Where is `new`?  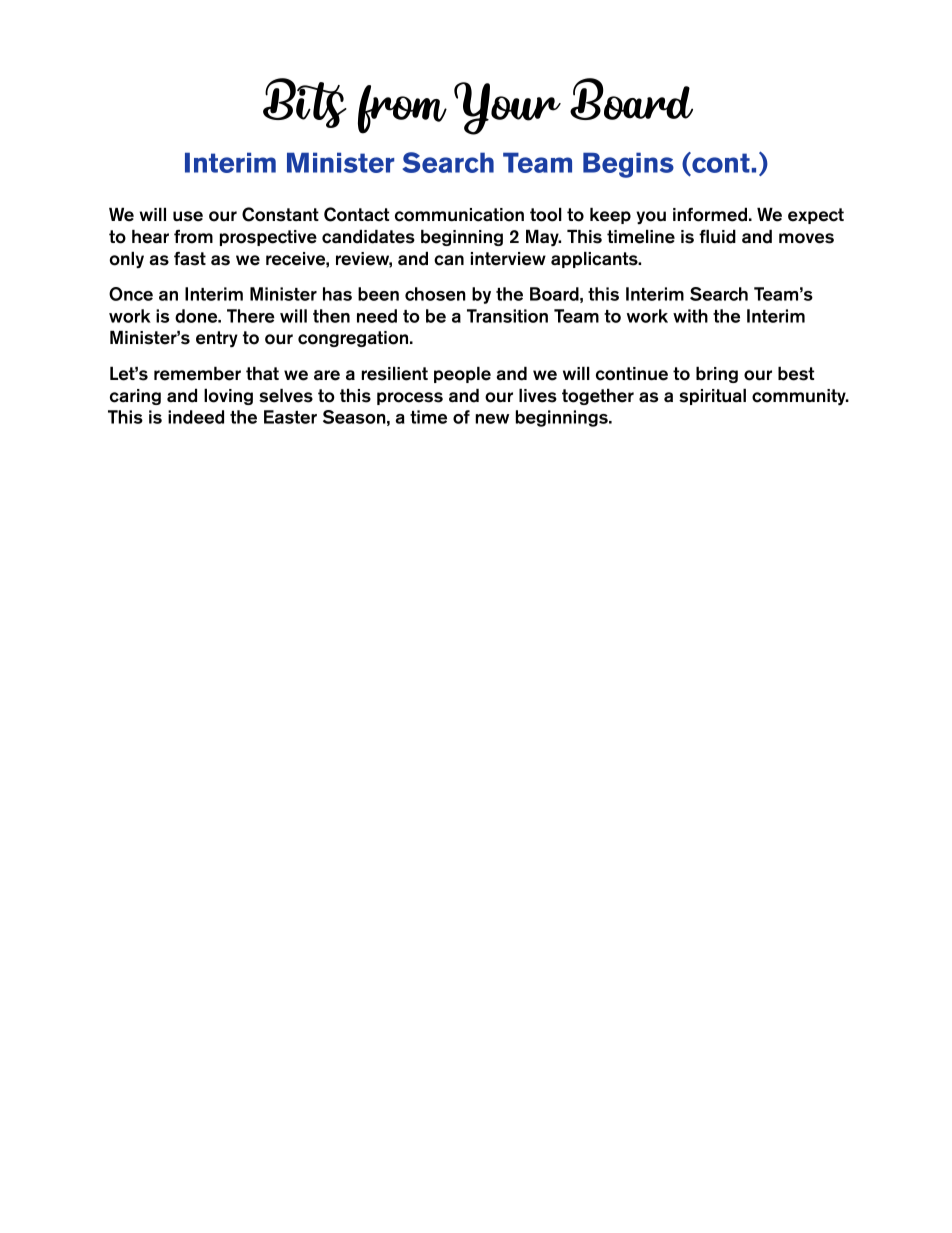
new is located at coordinates (492, 419).
